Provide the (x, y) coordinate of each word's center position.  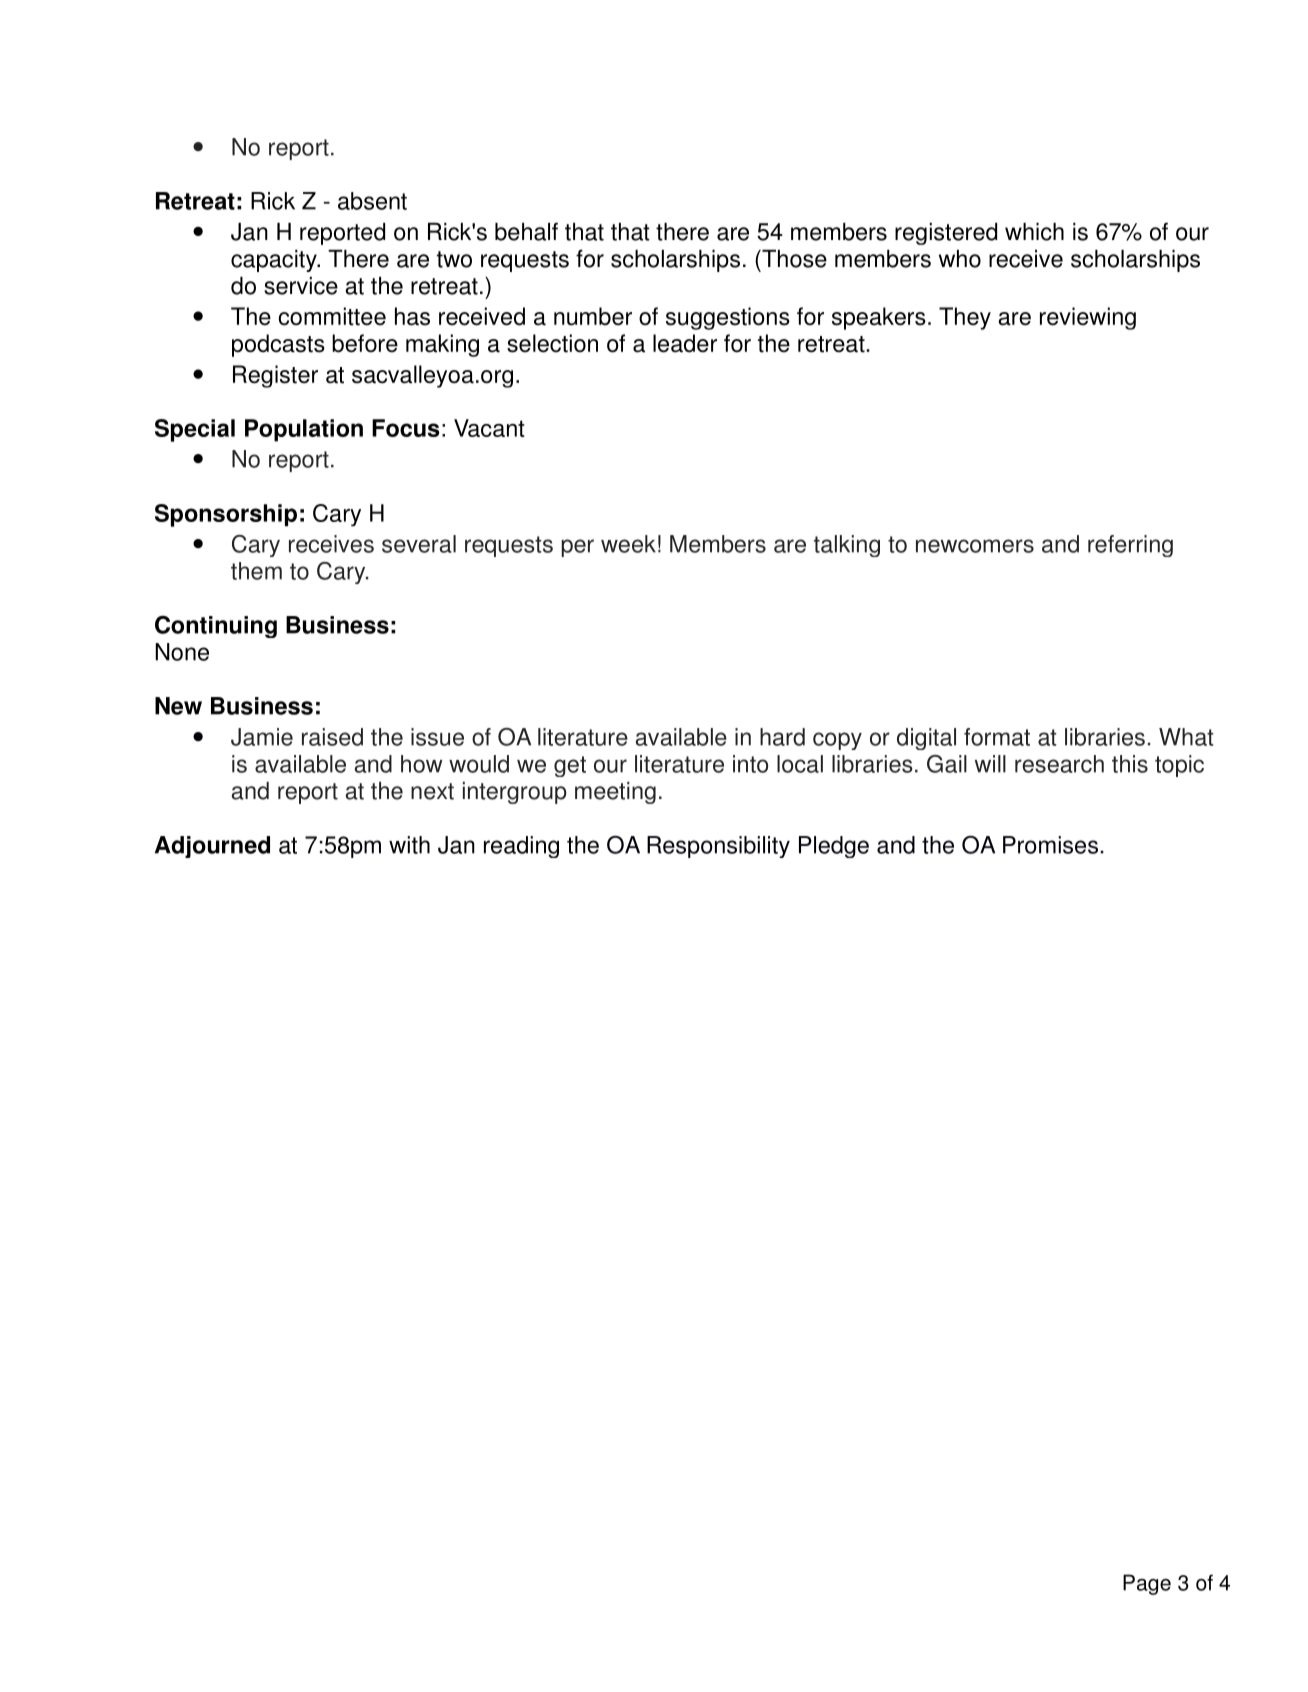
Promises (1050, 845)
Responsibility (718, 847)
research (1059, 764)
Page (1147, 1584)
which (1034, 232)
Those (793, 259)
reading (521, 847)
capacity (275, 261)
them (256, 571)
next (432, 791)
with (409, 845)
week (628, 544)
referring (1130, 546)
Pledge (834, 847)
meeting (615, 793)
